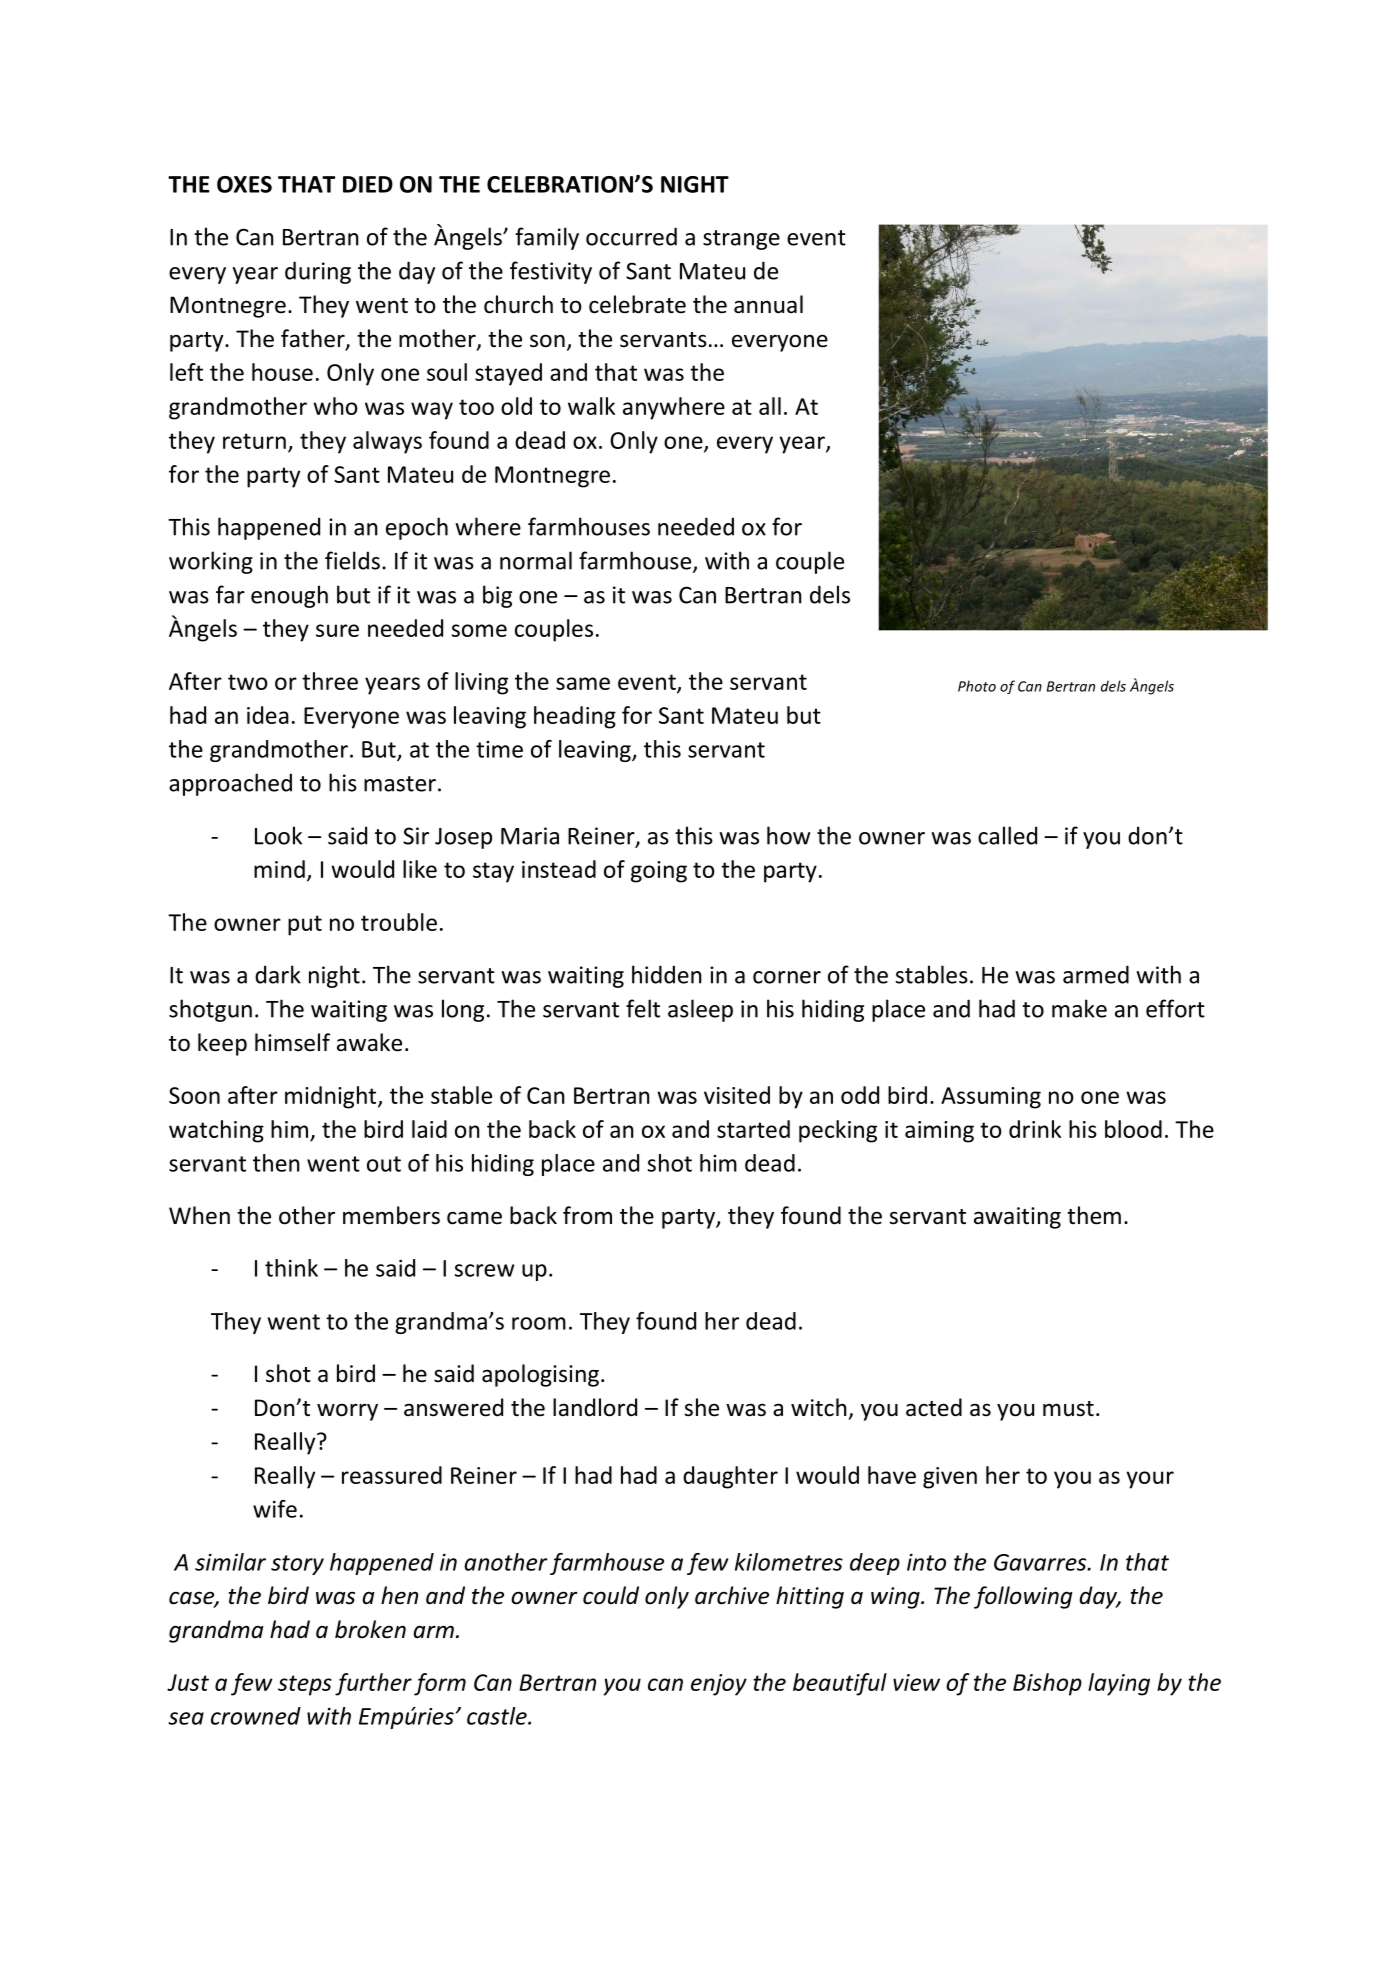 The image size is (1393, 1970). I want to click on occurred, so click(631, 236).
